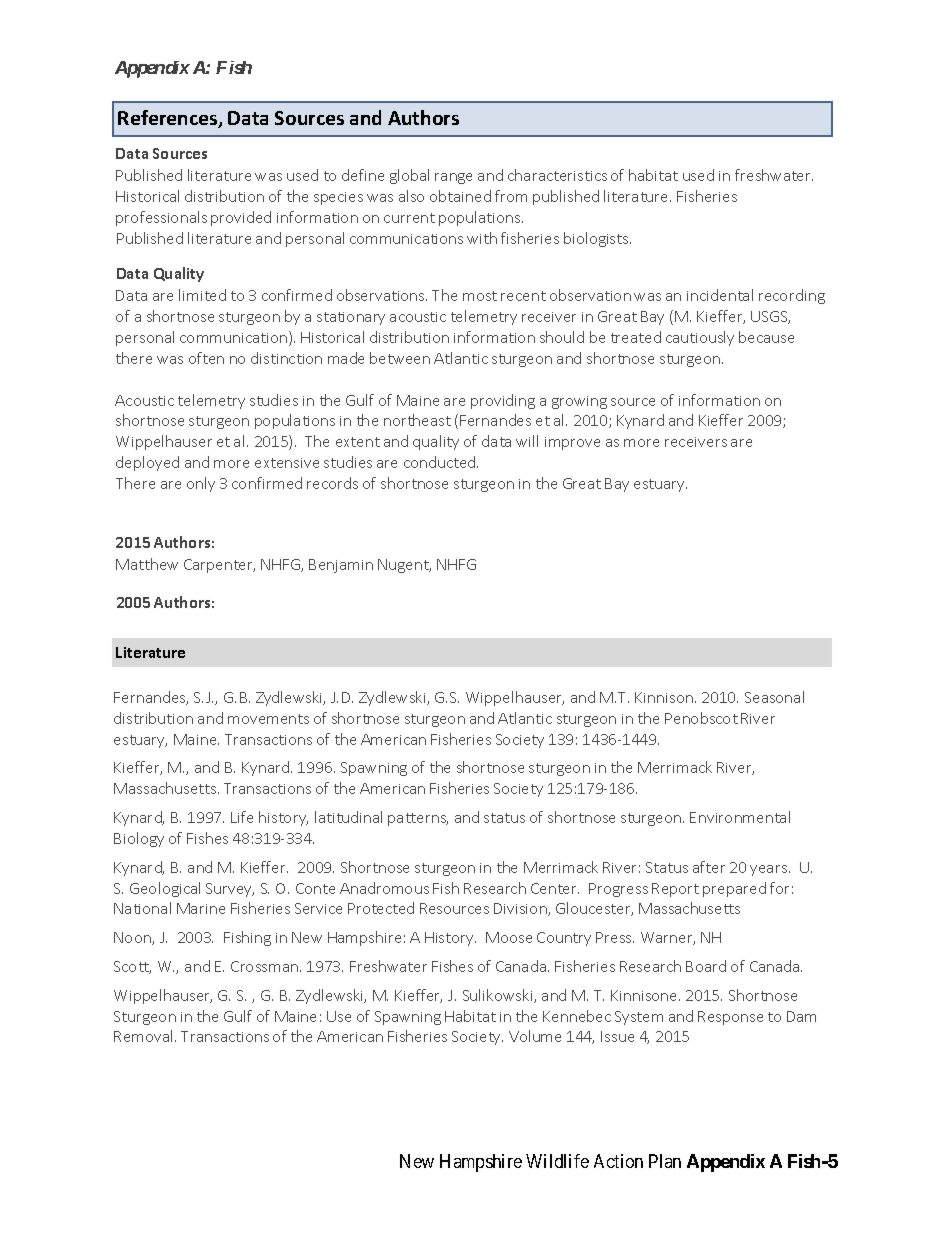 This image has width=952, height=1233. Describe the element at coordinates (503, 401) in the image. I see `providing` at that location.
